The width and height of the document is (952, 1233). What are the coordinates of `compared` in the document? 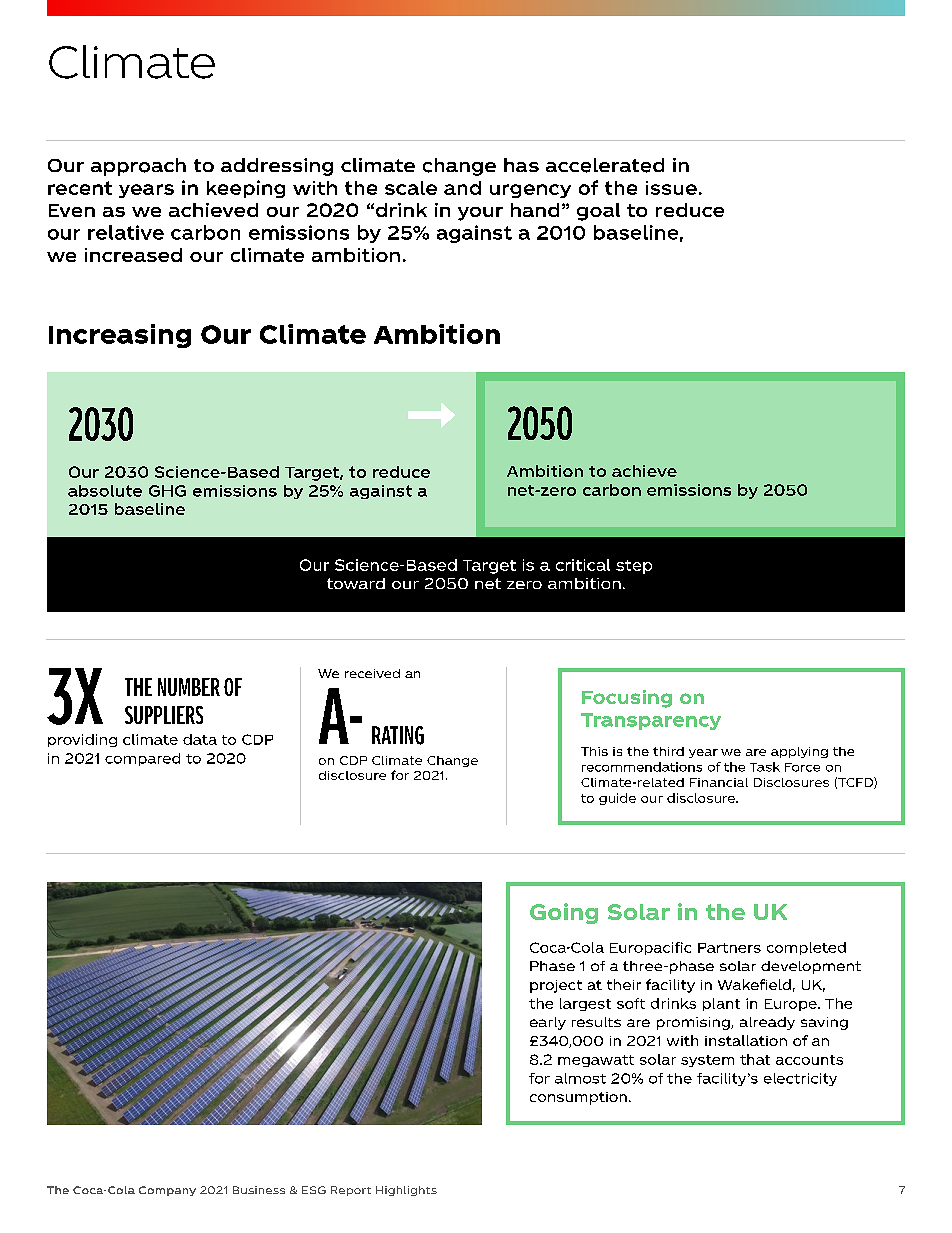 It's located at (142, 759).
